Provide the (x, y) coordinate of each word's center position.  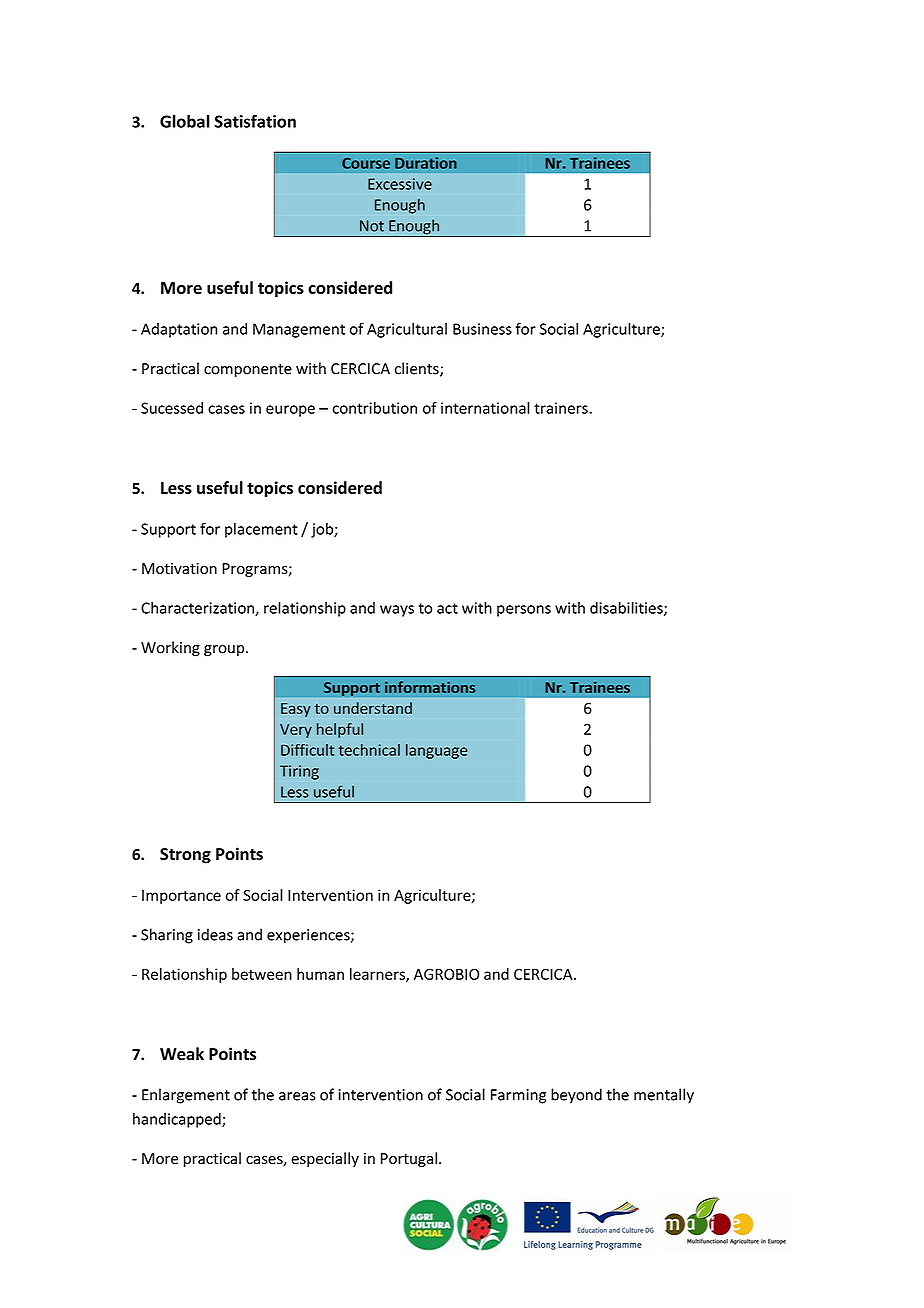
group (225, 651)
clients (418, 369)
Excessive (400, 184)
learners (378, 975)
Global (185, 121)
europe (290, 411)
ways (397, 611)
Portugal (409, 1159)
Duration (426, 163)
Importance (181, 897)
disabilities (627, 609)
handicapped (178, 1120)
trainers (562, 408)
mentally (664, 1096)
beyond (576, 1096)
